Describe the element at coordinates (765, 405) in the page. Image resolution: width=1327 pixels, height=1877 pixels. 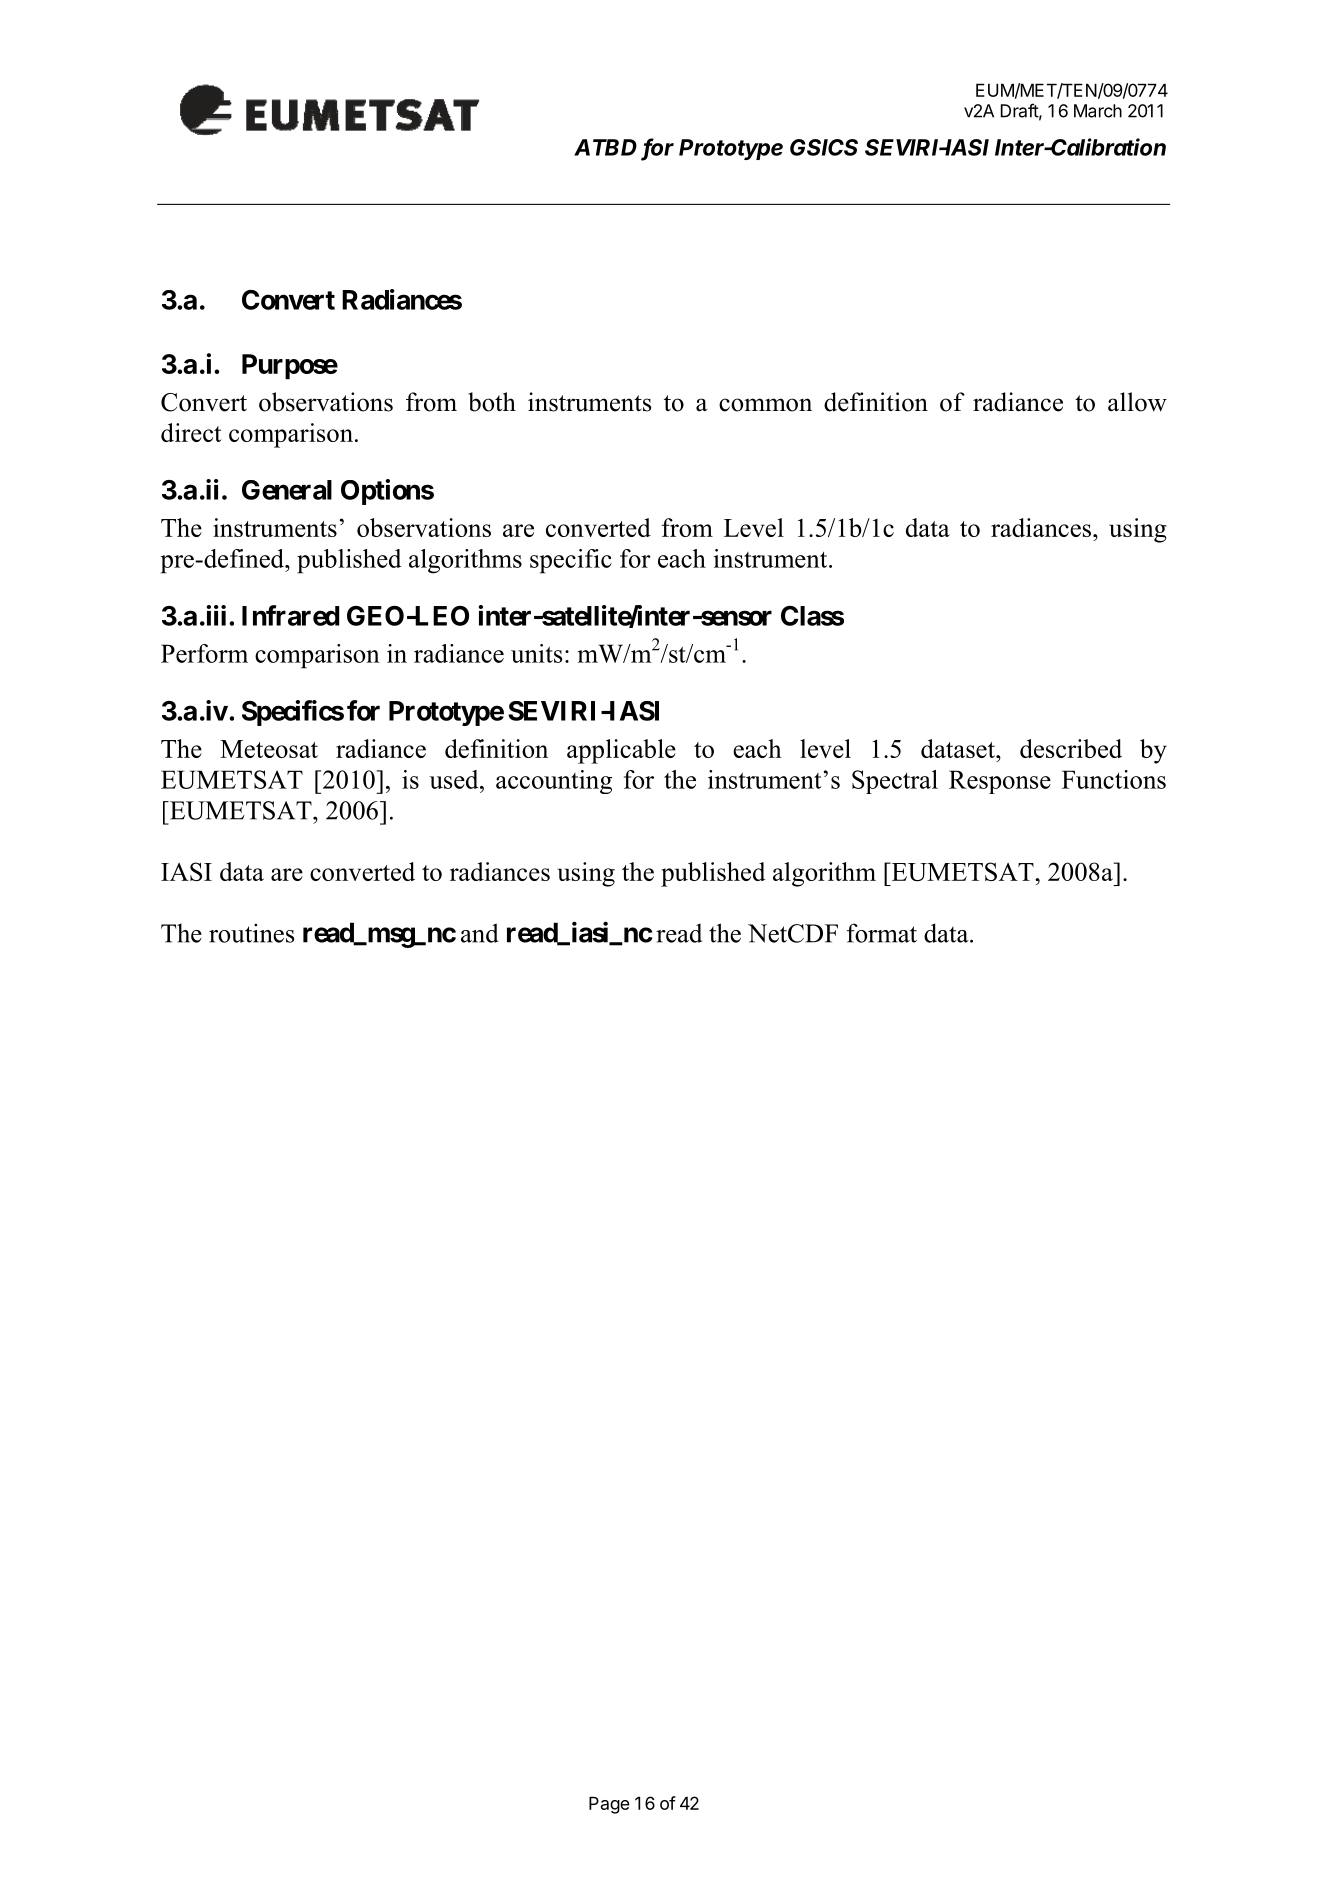
I see `common` at that location.
